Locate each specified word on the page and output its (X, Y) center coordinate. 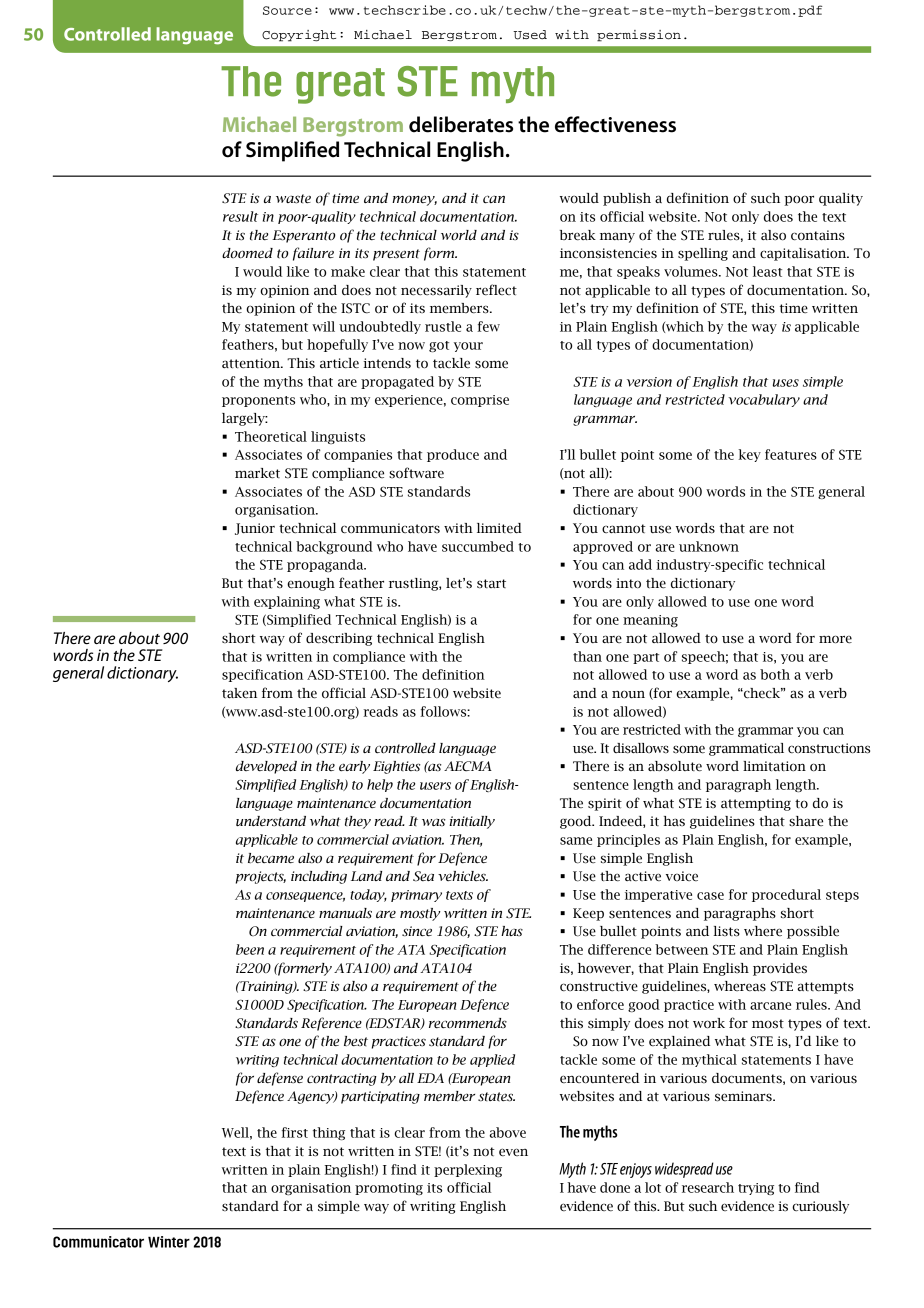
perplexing (468, 1170)
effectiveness (615, 124)
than (587, 656)
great (340, 86)
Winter (169, 1242)
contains (818, 235)
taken (239, 693)
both (775, 674)
